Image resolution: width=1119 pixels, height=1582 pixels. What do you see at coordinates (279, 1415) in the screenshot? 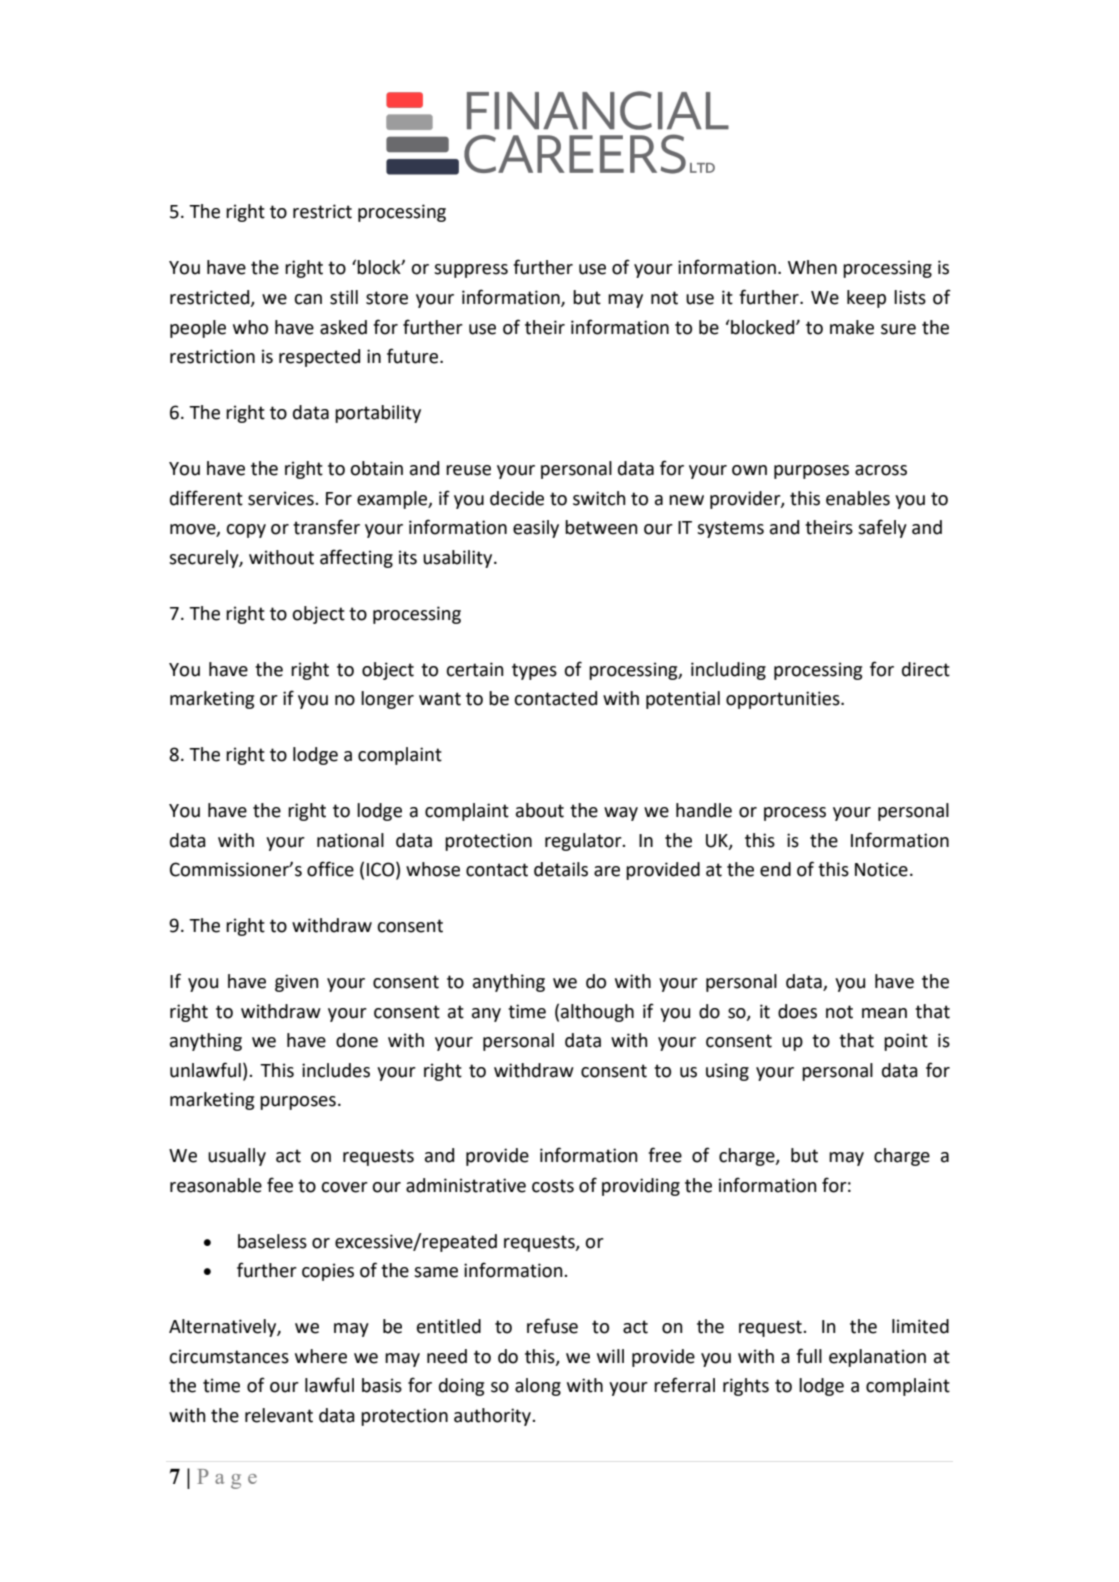
I see `relevant` at bounding box center [279, 1415].
